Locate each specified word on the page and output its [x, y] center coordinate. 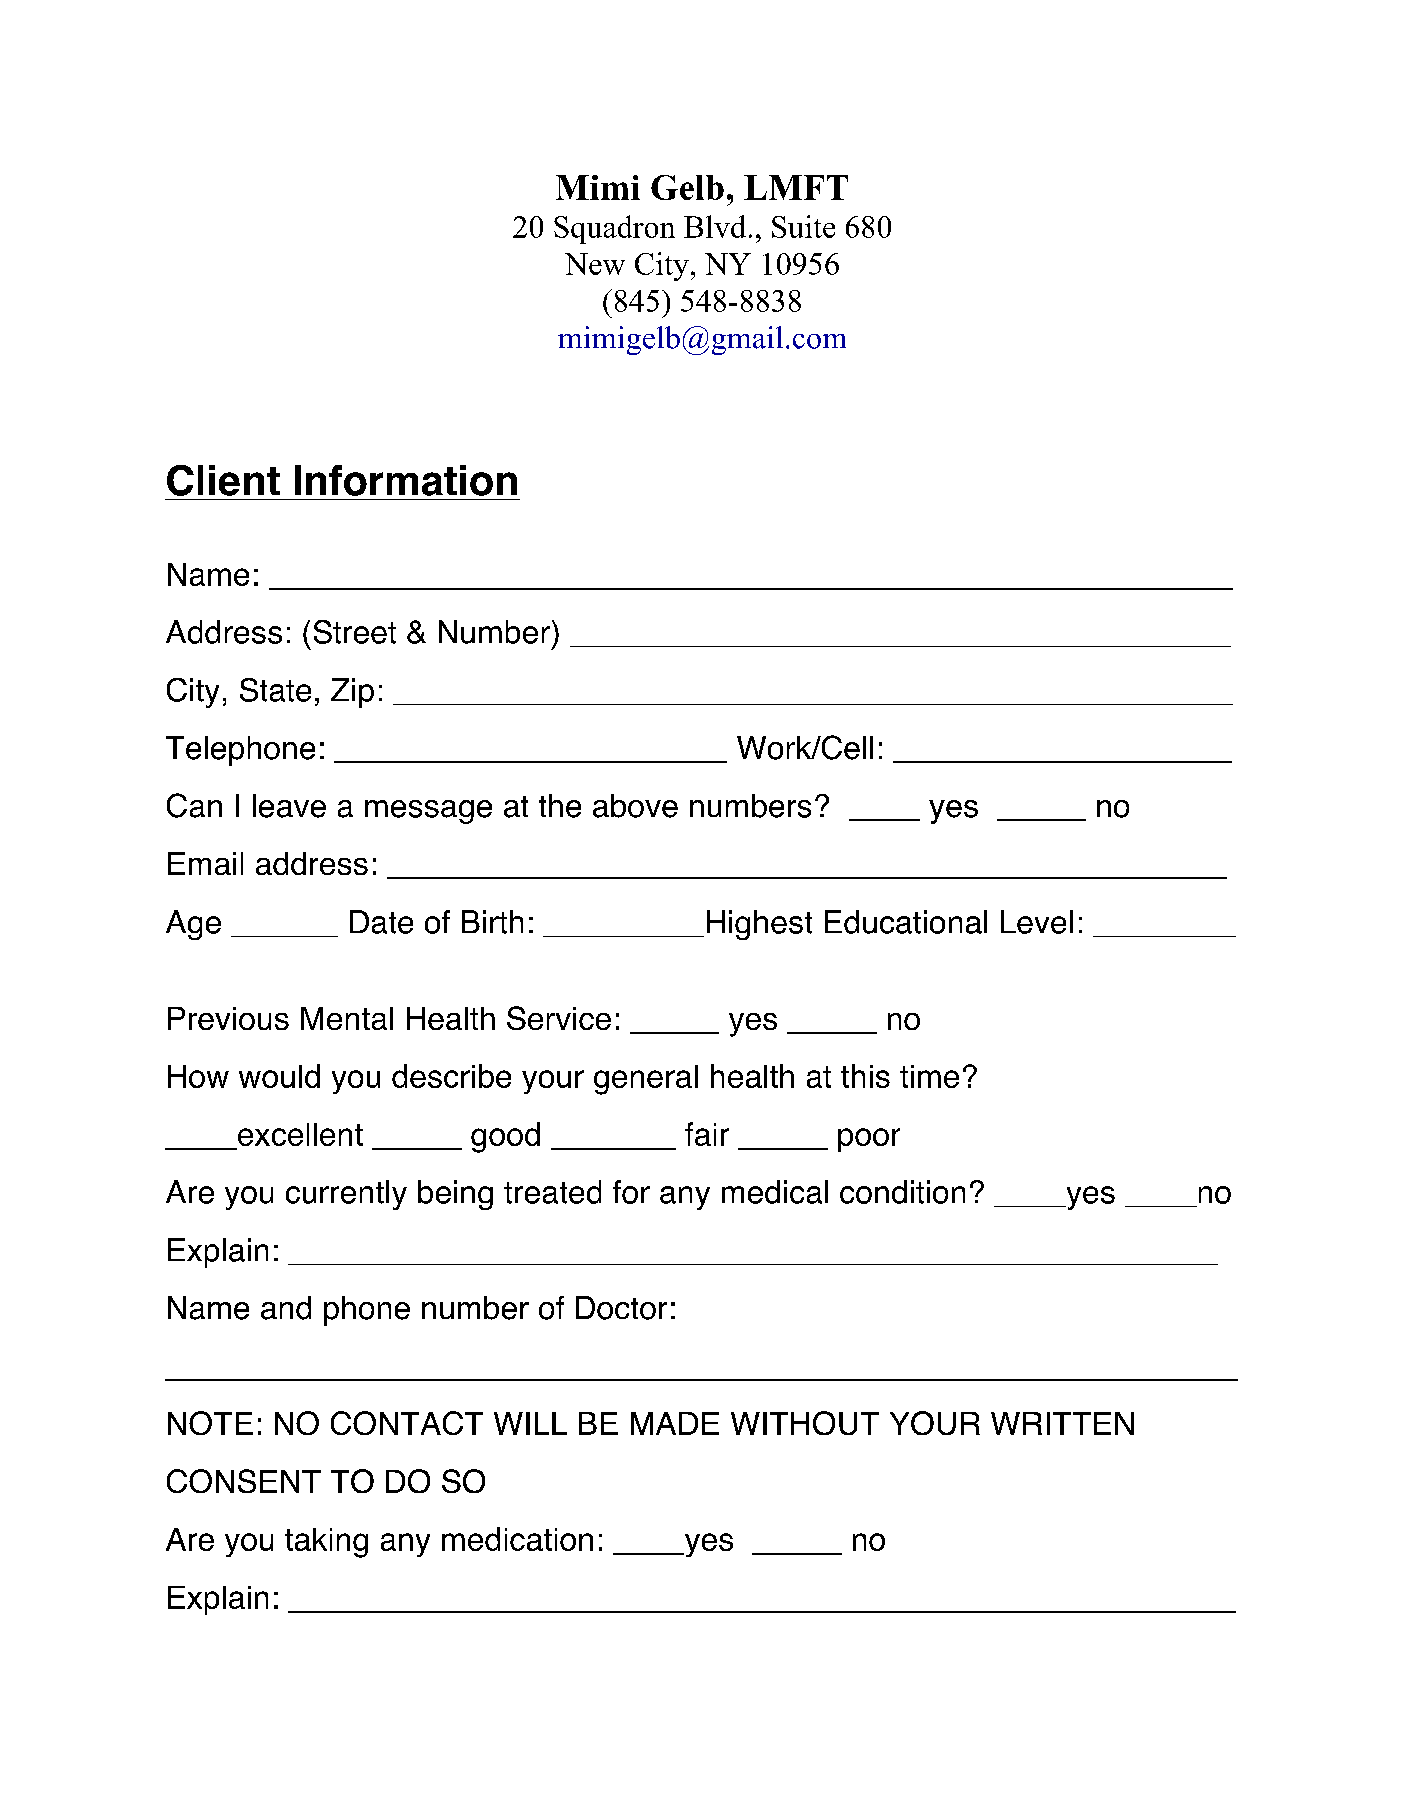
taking [326, 1543]
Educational [906, 922]
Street [355, 632]
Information [406, 480]
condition [902, 1192]
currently [346, 1195]
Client [223, 480]
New [595, 264]
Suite [803, 226]
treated [552, 1192]
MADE [675, 1423]
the [560, 806]
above [635, 806]
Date [381, 922]
